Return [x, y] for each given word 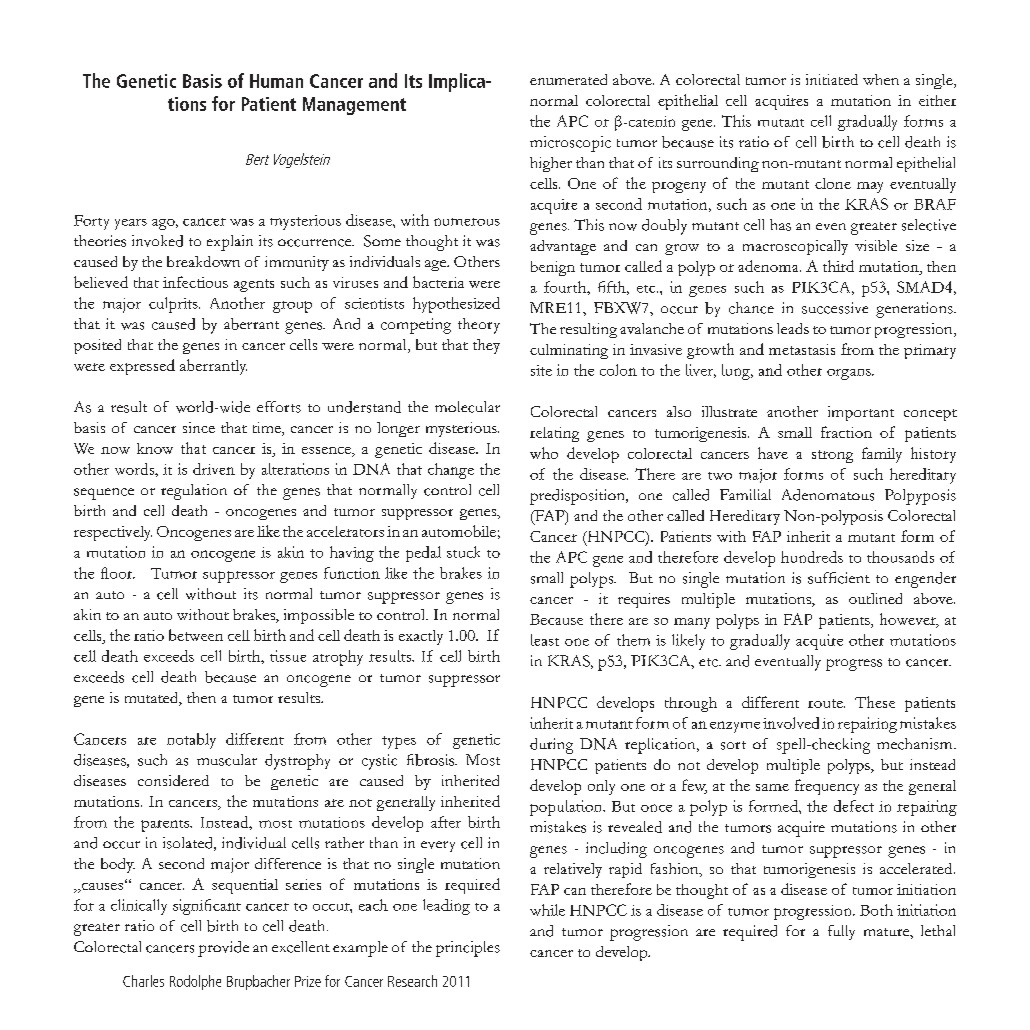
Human [276, 81]
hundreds [812, 557]
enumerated [568, 79]
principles [468, 949]
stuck [463, 552]
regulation [194, 492]
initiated [832, 79]
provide [223, 949]
